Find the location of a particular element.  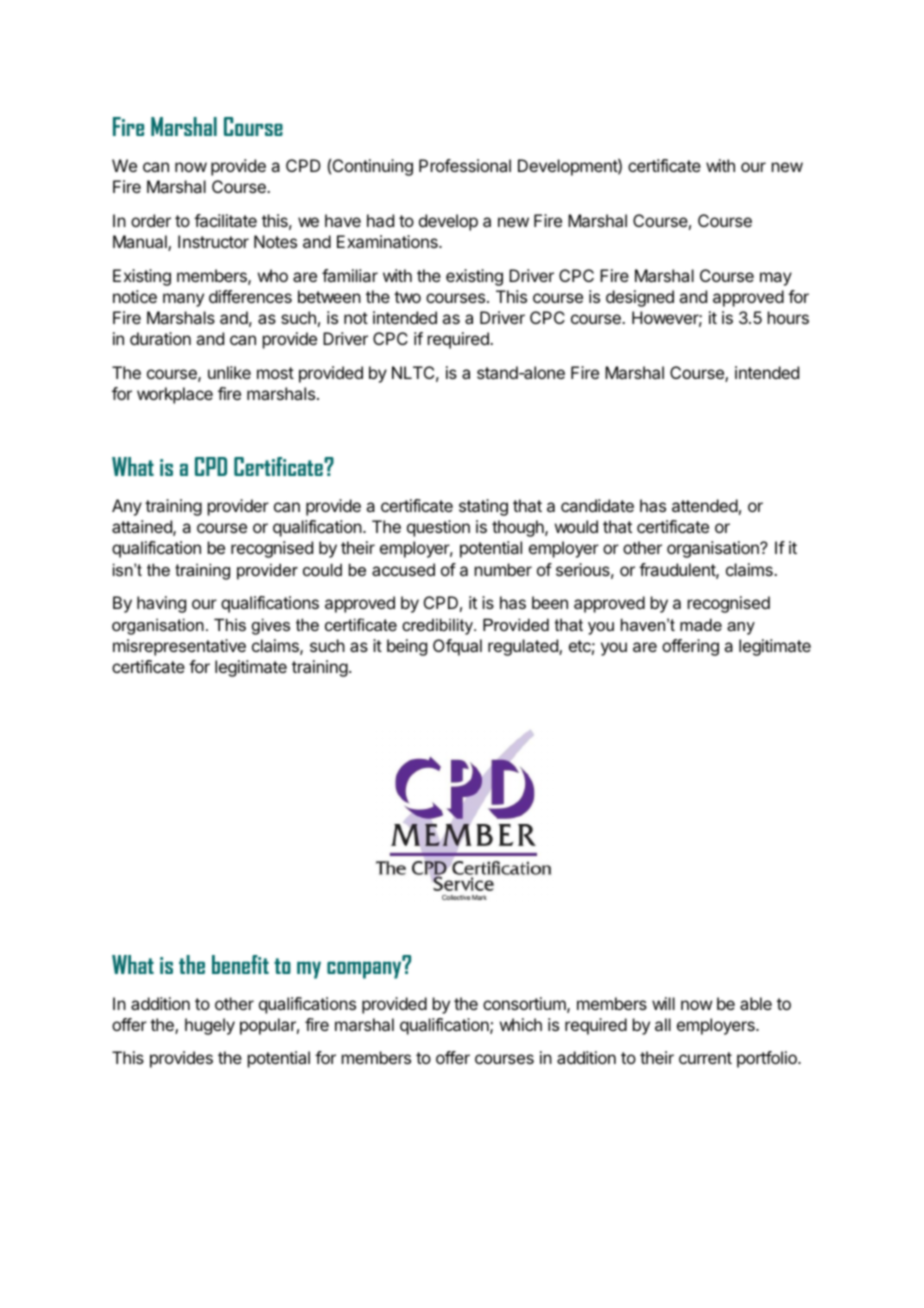

current is located at coordinates (705, 1058).
